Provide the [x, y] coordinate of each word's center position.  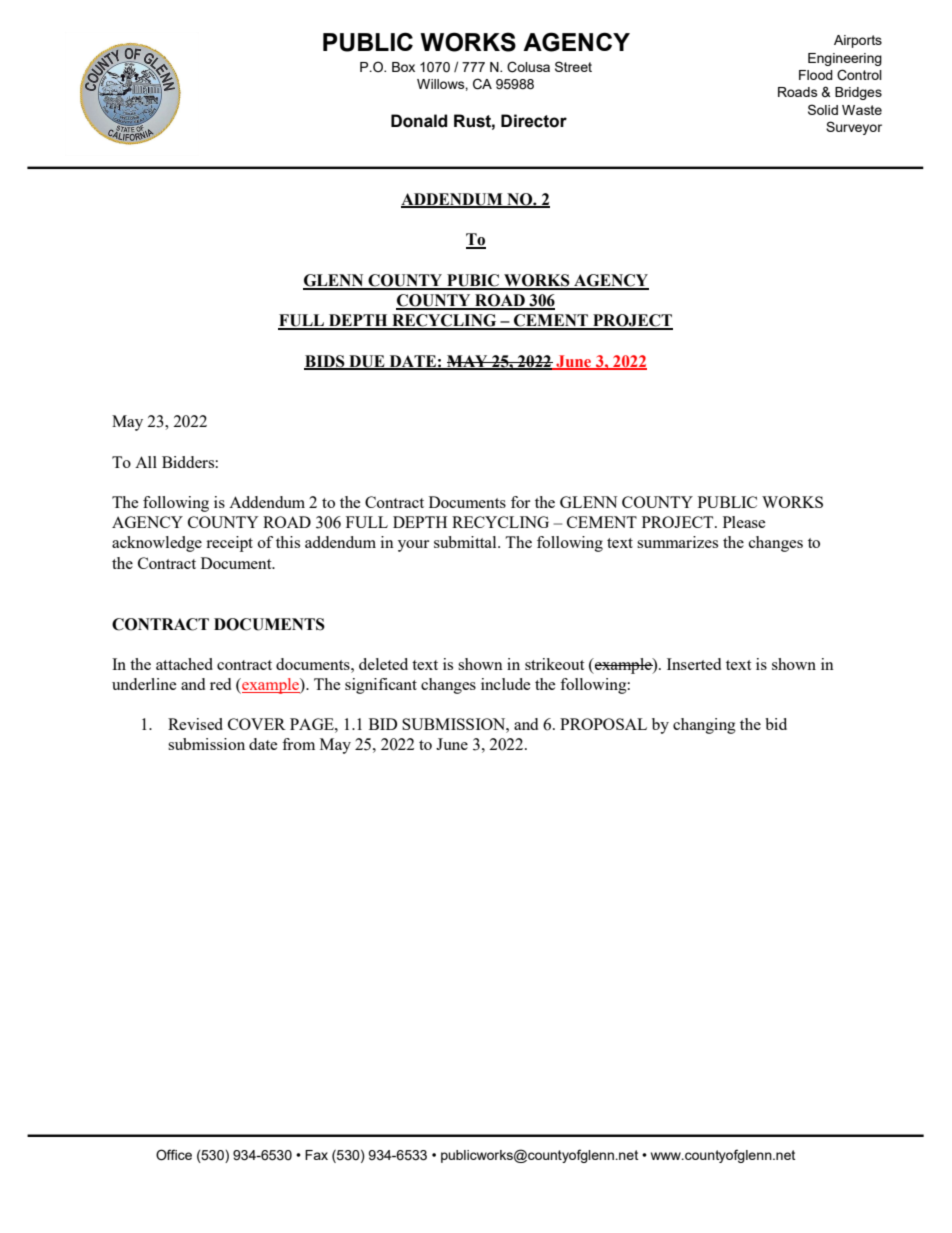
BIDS [325, 362]
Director [534, 121]
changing [704, 726]
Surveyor [854, 128]
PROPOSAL [603, 724]
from [298, 744]
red [220, 684]
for [520, 502]
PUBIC [473, 281]
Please [744, 522]
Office [174, 1155]
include [505, 684]
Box [403, 67]
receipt [229, 544]
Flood [816, 75]
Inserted [694, 664]
